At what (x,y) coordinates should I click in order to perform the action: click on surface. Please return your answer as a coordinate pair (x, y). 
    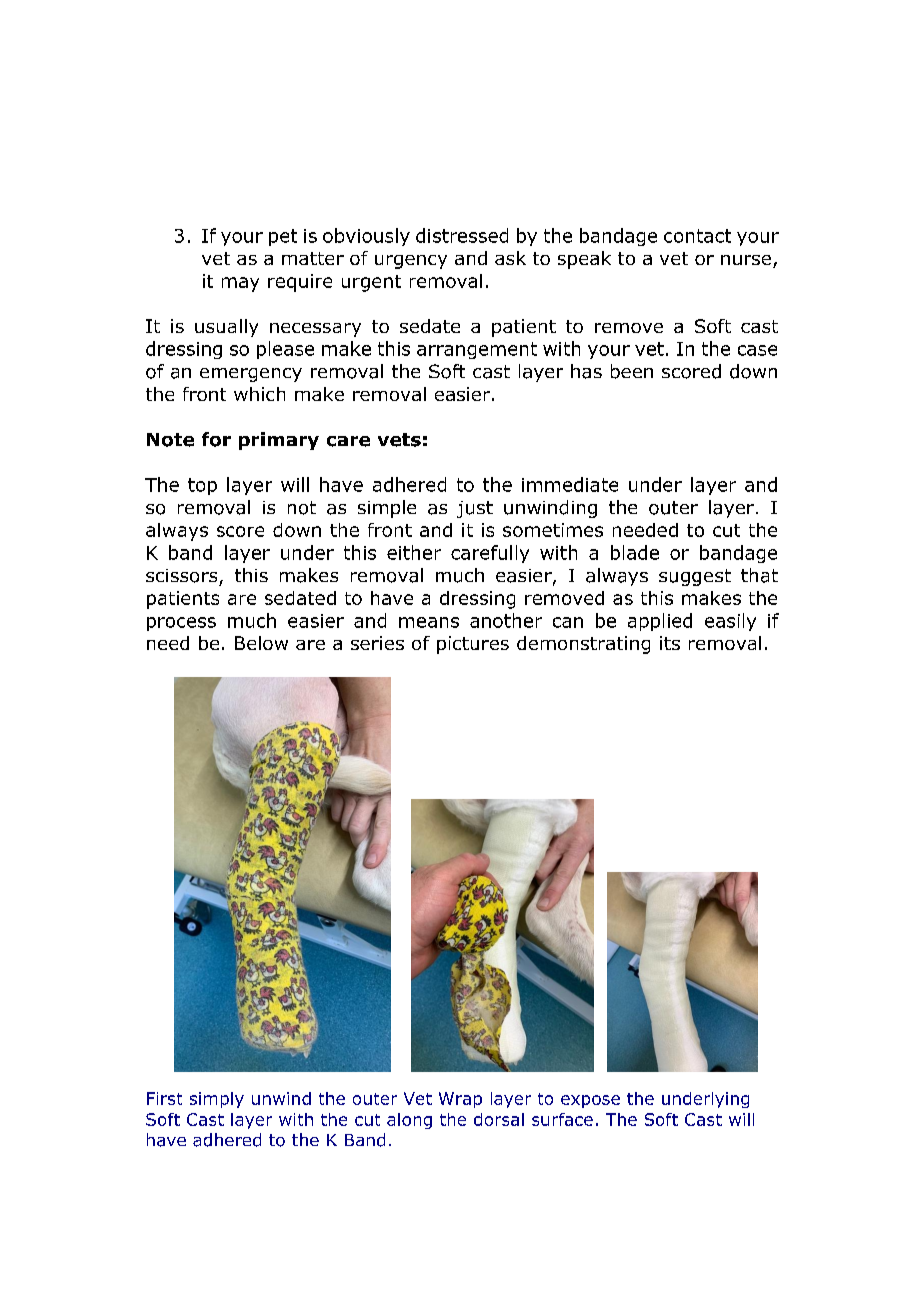
    Looking at the image, I should click on (562, 1119).
